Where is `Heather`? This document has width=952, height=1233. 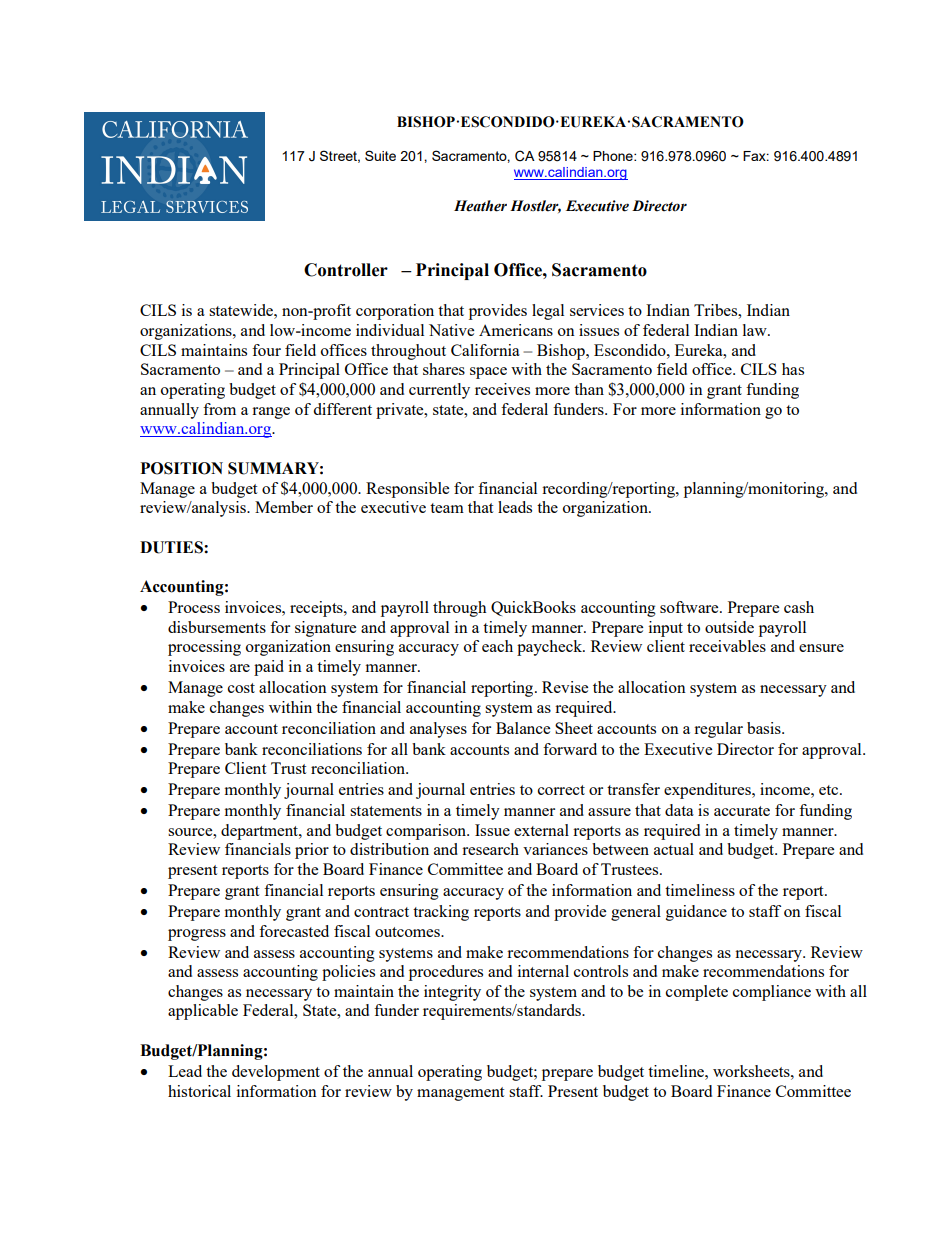
Heather is located at coordinates (480, 206).
